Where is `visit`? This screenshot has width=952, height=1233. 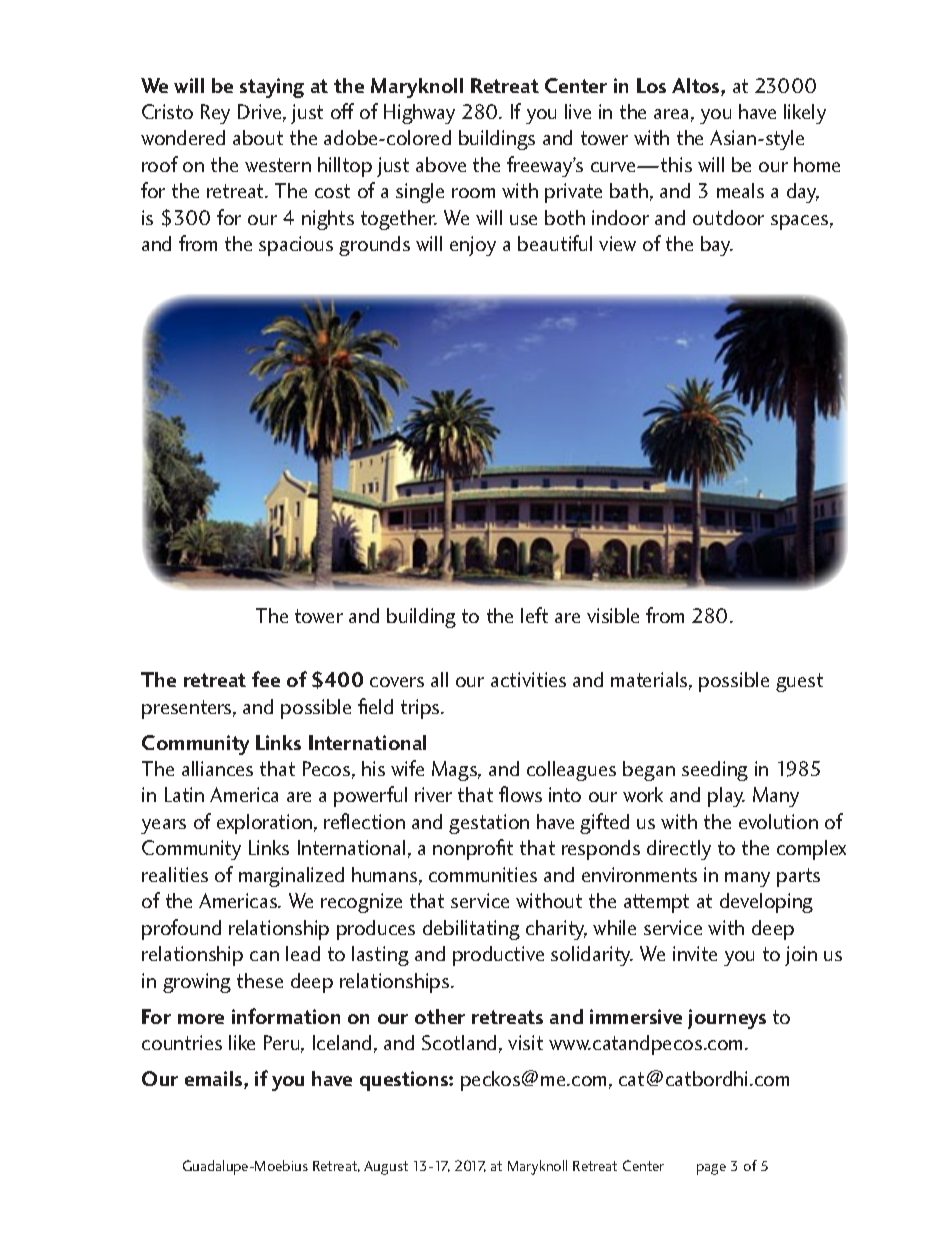
visit is located at coordinates (525, 1042).
